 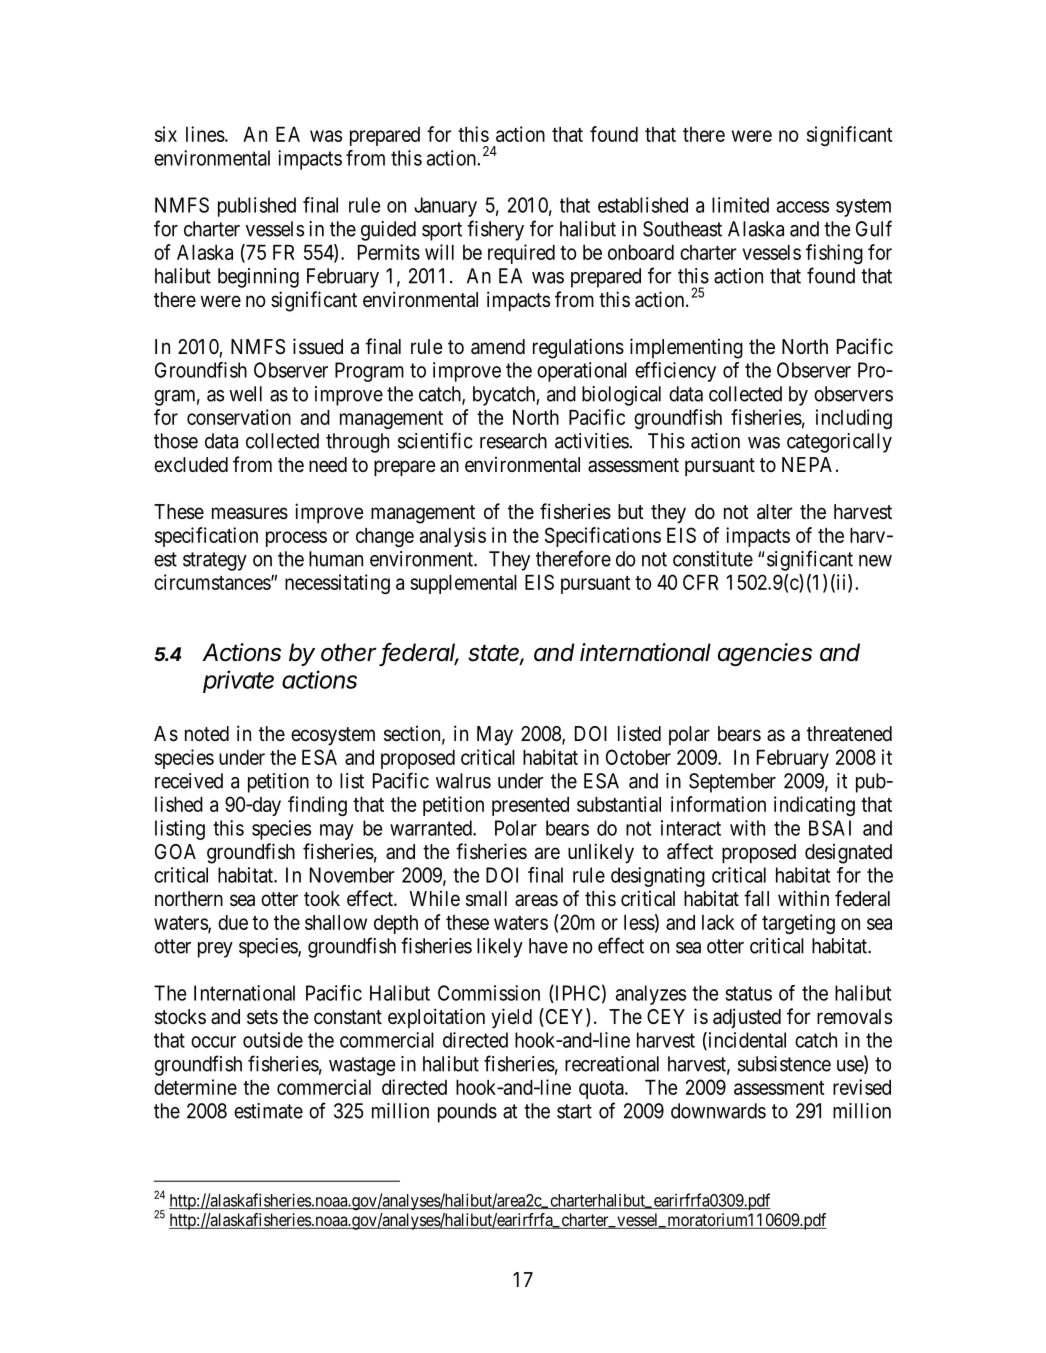 I want to click on presented, so click(x=530, y=806).
